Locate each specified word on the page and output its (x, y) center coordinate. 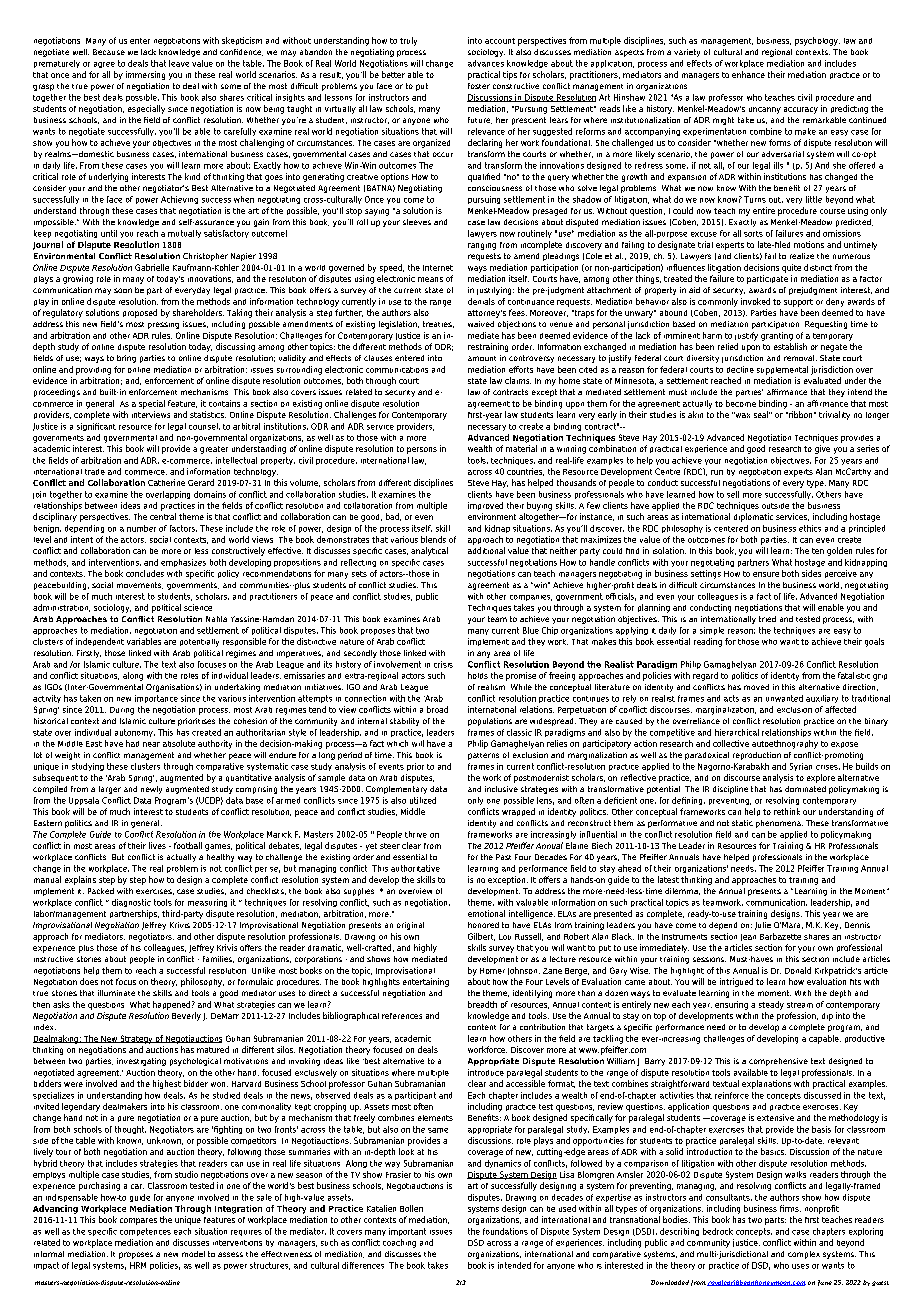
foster (479, 86)
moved (756, 687)
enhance (748, 74)
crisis (443, 664)
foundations (505, 1231)
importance (156, 699)
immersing (145, 75)
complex (804, 1255)
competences (145, 1232)
